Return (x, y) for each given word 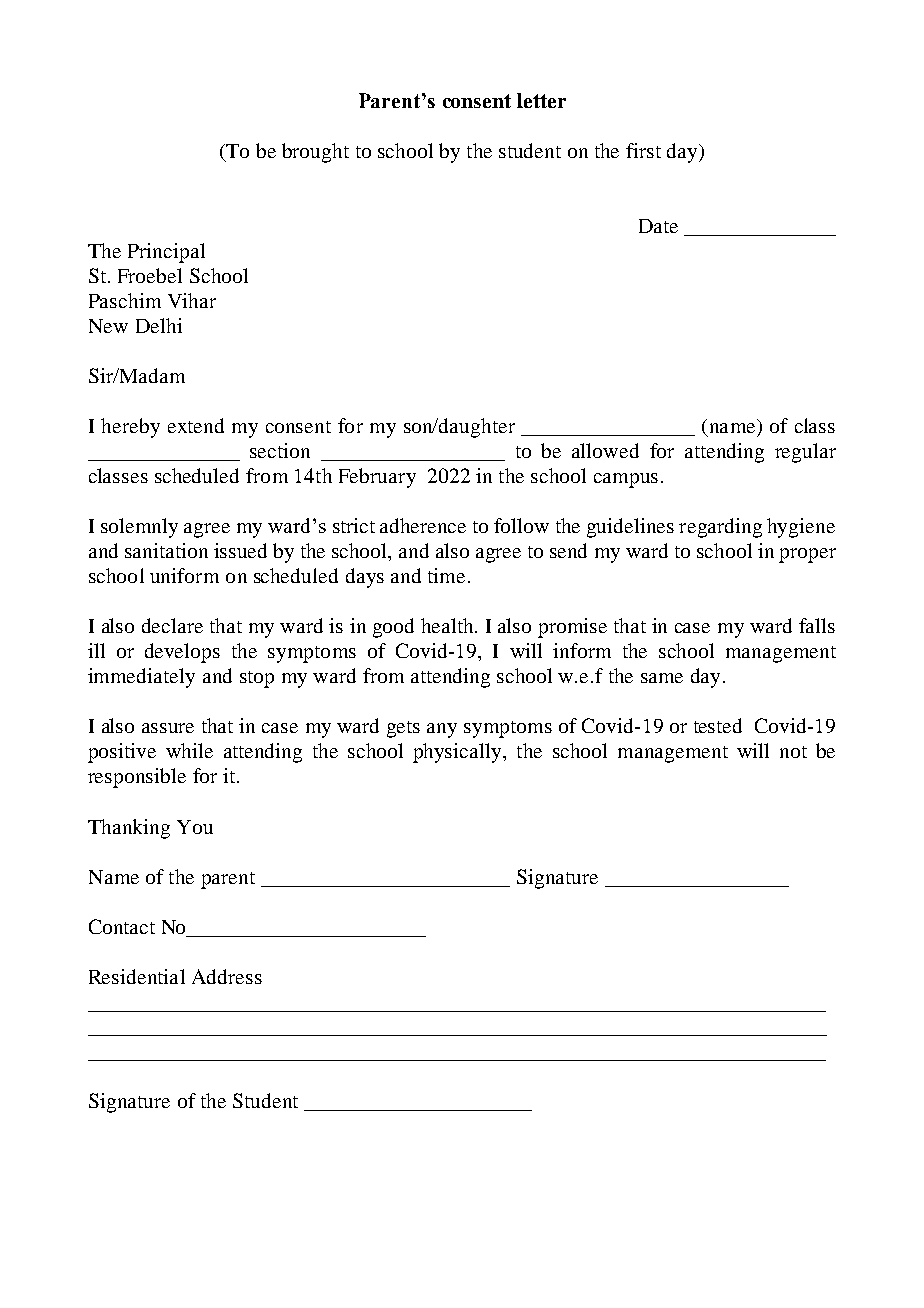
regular (805, 453)
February (377, 478)
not (793, 752)
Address (227, 976)
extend (196, 425)
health (448, 625)
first (643, 150)
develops (182, 653)
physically (458, 753)
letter (541, 100)
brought (315, 153)
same (662, 678)
